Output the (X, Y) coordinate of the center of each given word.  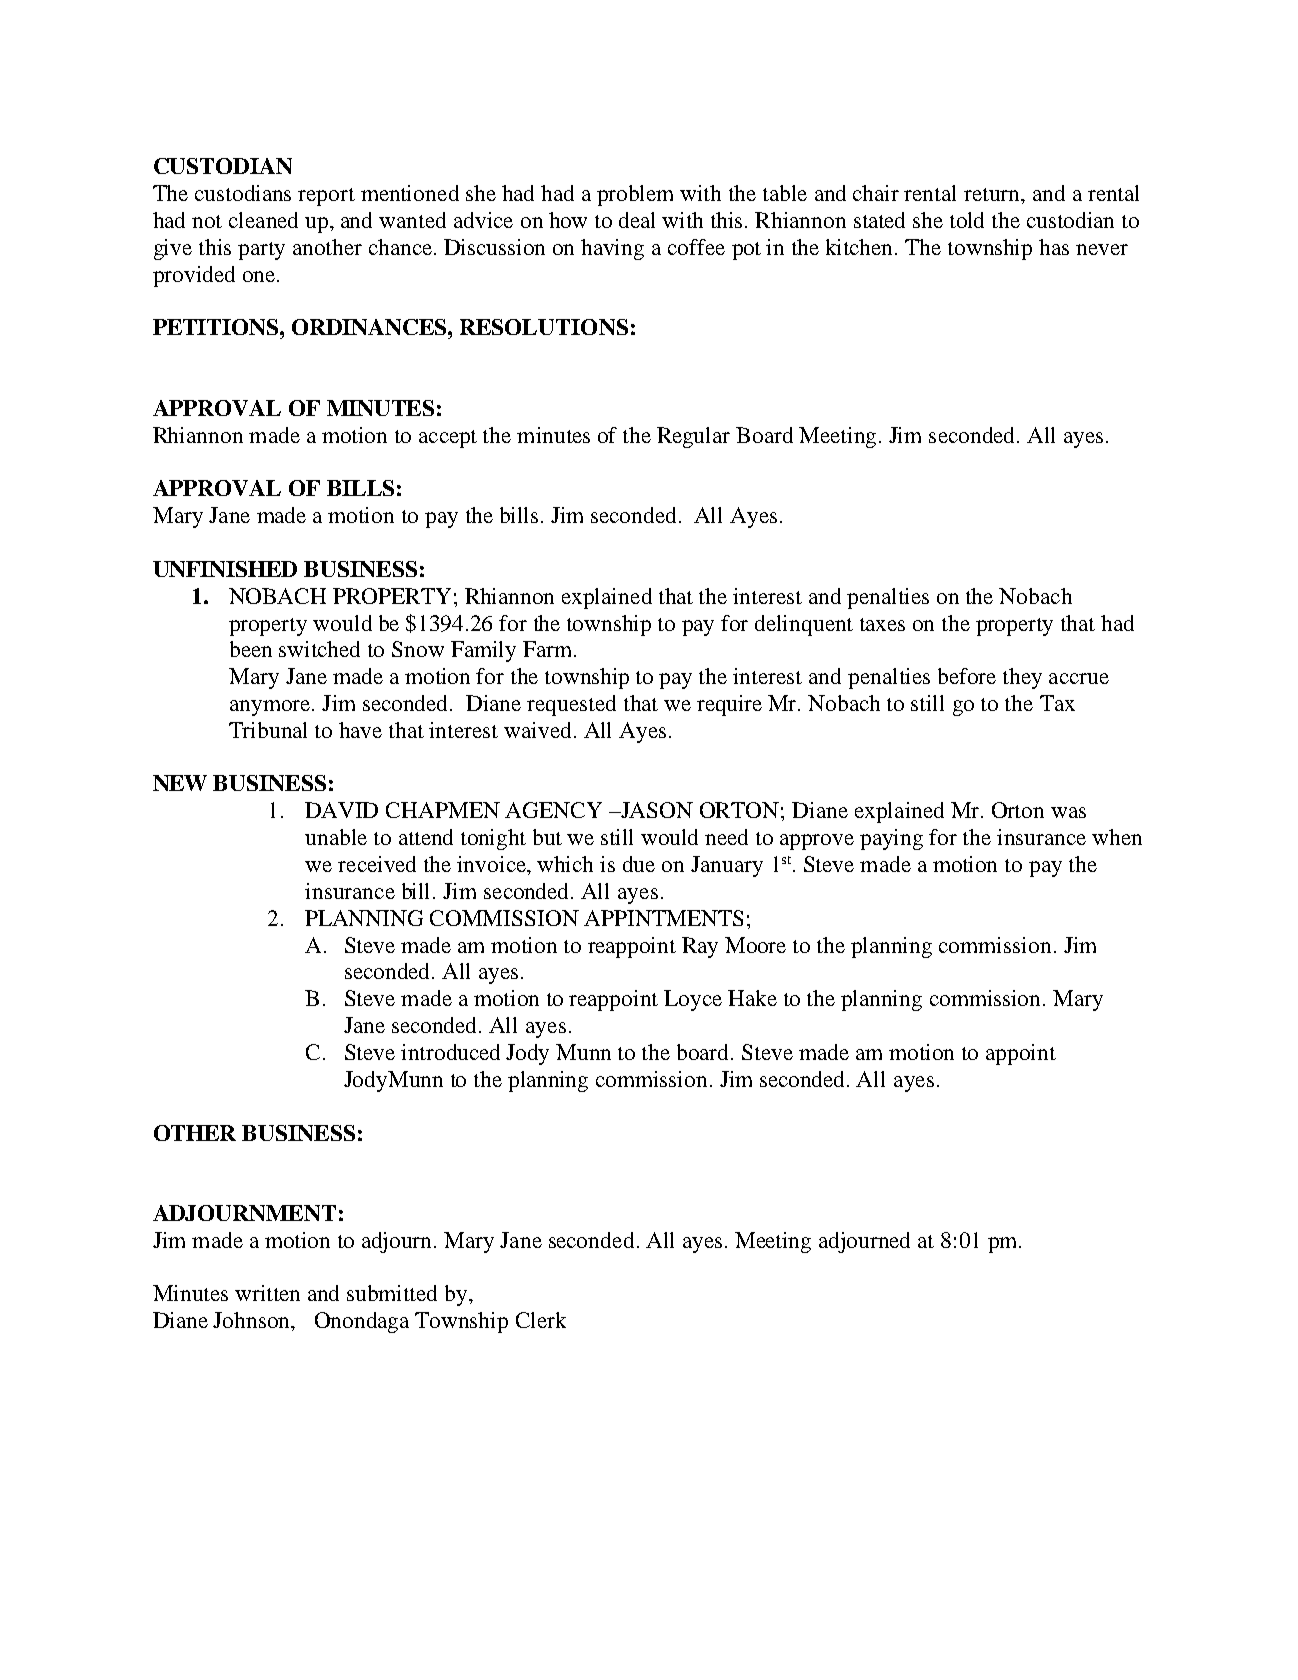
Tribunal (268, 730)
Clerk (541, 1320)
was (1068, 812)
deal (637, 220)
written (267, 1293)
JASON (656, 810)
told (967, 220)
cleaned (263, 220)
